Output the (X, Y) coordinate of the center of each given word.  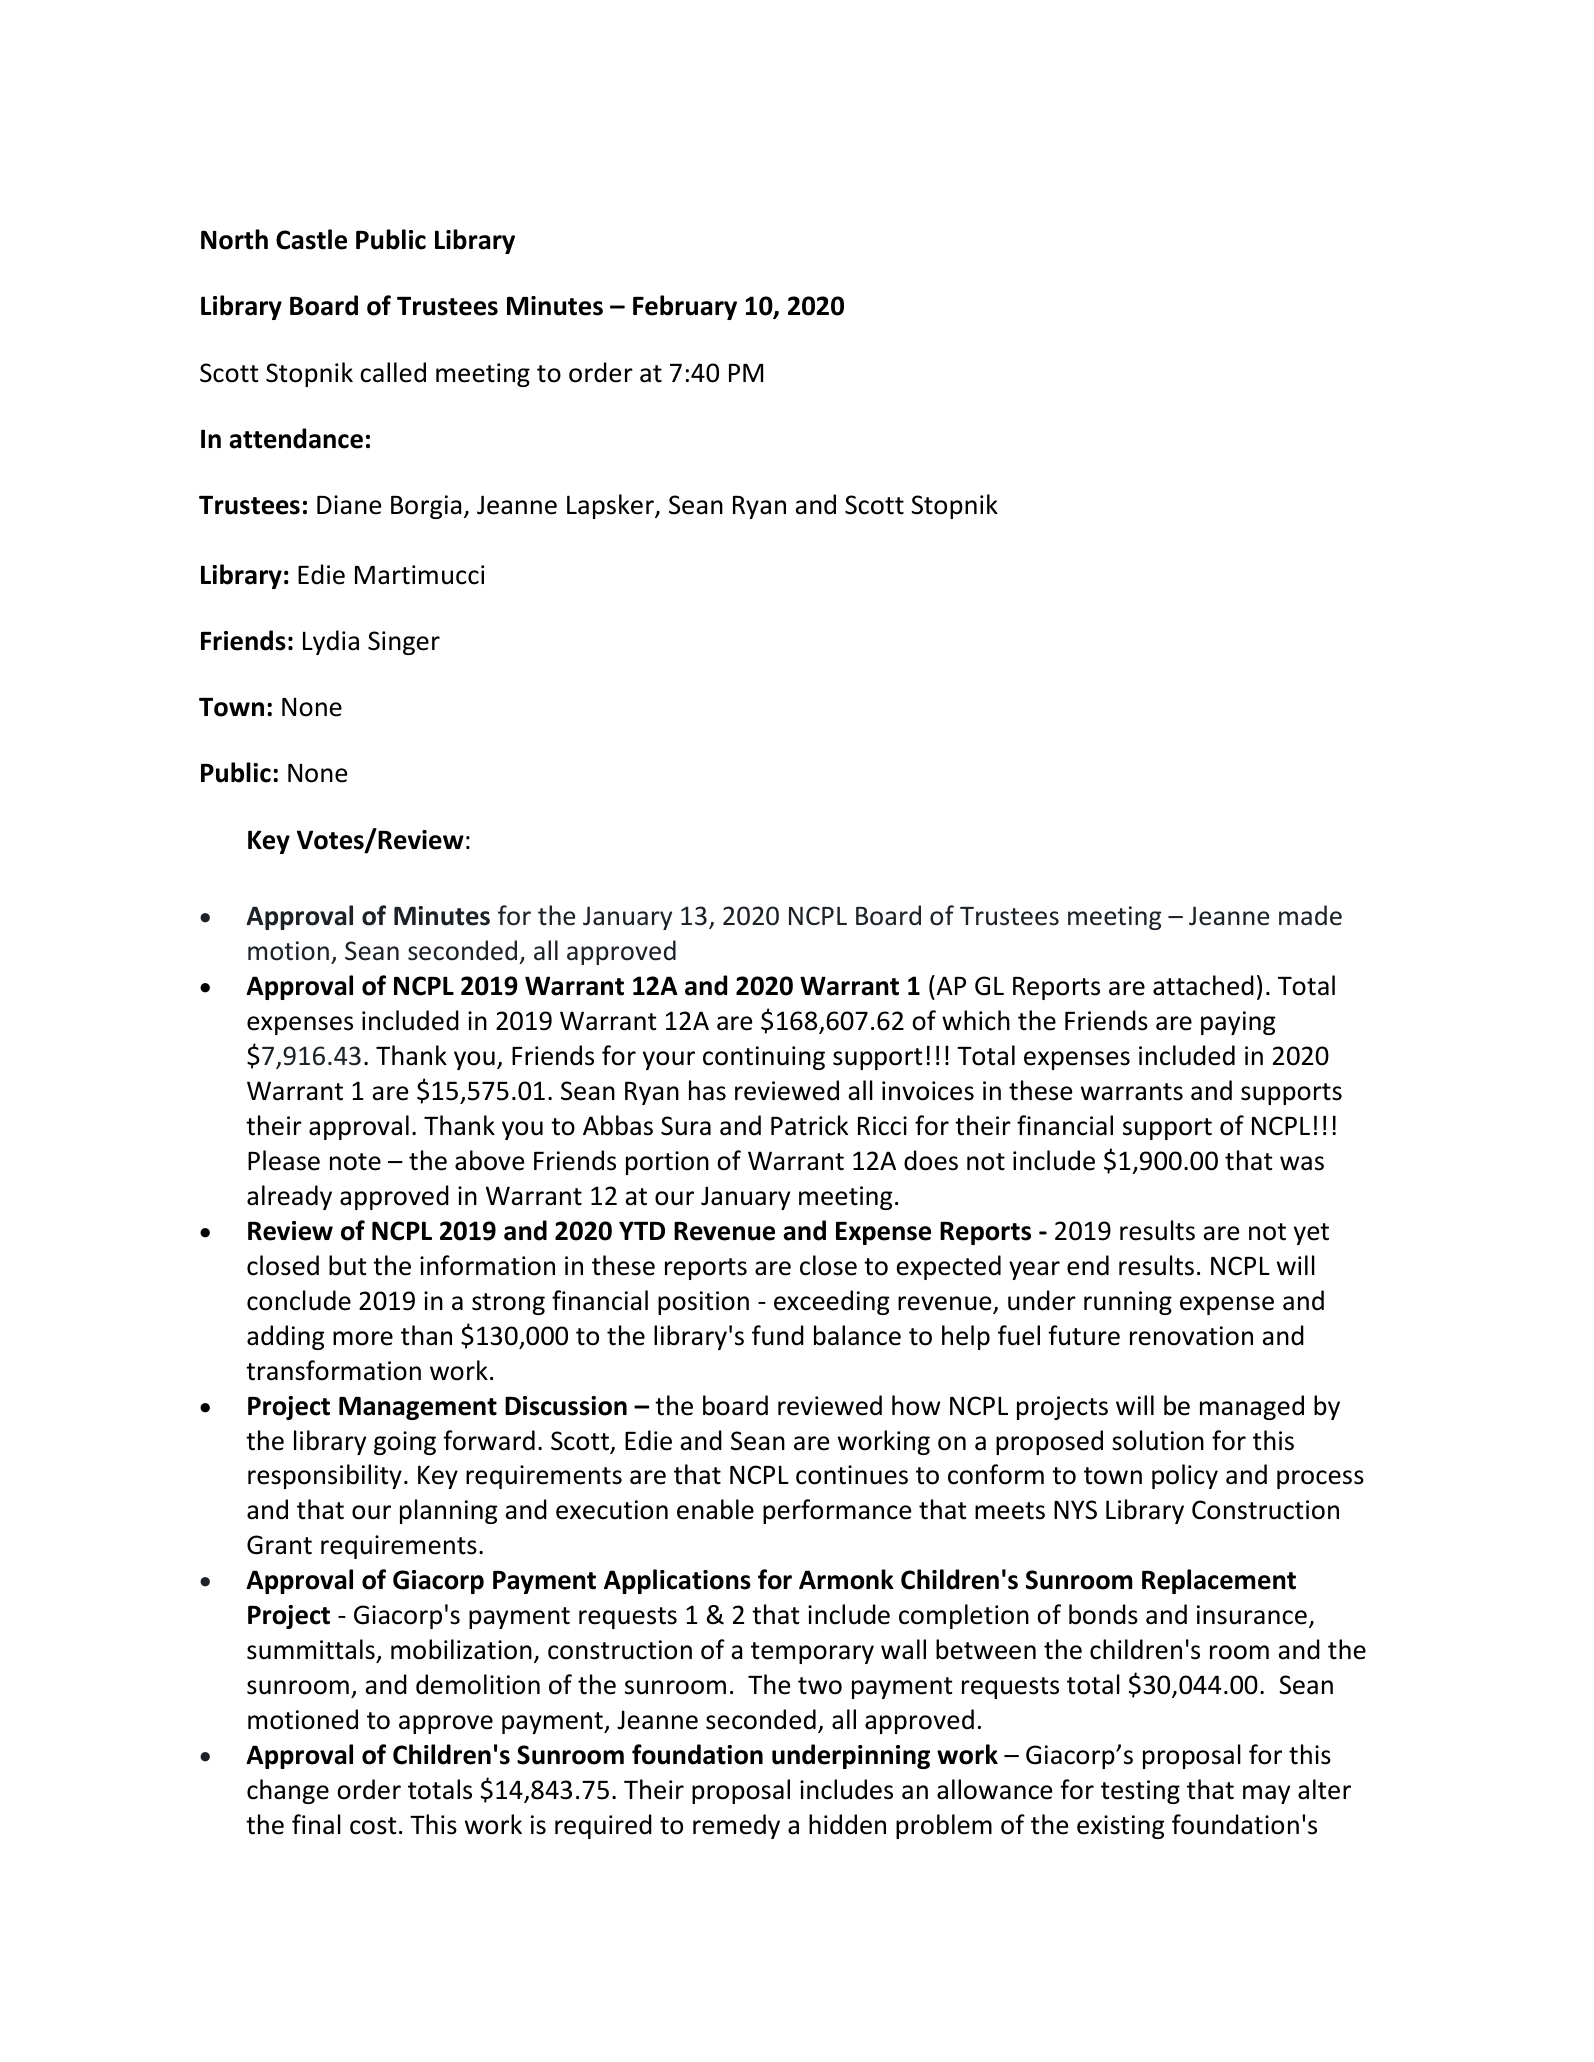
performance (837, 1511)
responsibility (325, 1476)
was (1302, 1163)
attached (1203, 985)
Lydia (331, 642)
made (1310, 915)
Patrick (809, 1125)
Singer (404, 643)
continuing (764, 1058)
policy (1185, 1476)
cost (373, 1826)
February (685, 307)
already (289, 1197)
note (355, 1162)
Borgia (426, 507)
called (393, 372)
